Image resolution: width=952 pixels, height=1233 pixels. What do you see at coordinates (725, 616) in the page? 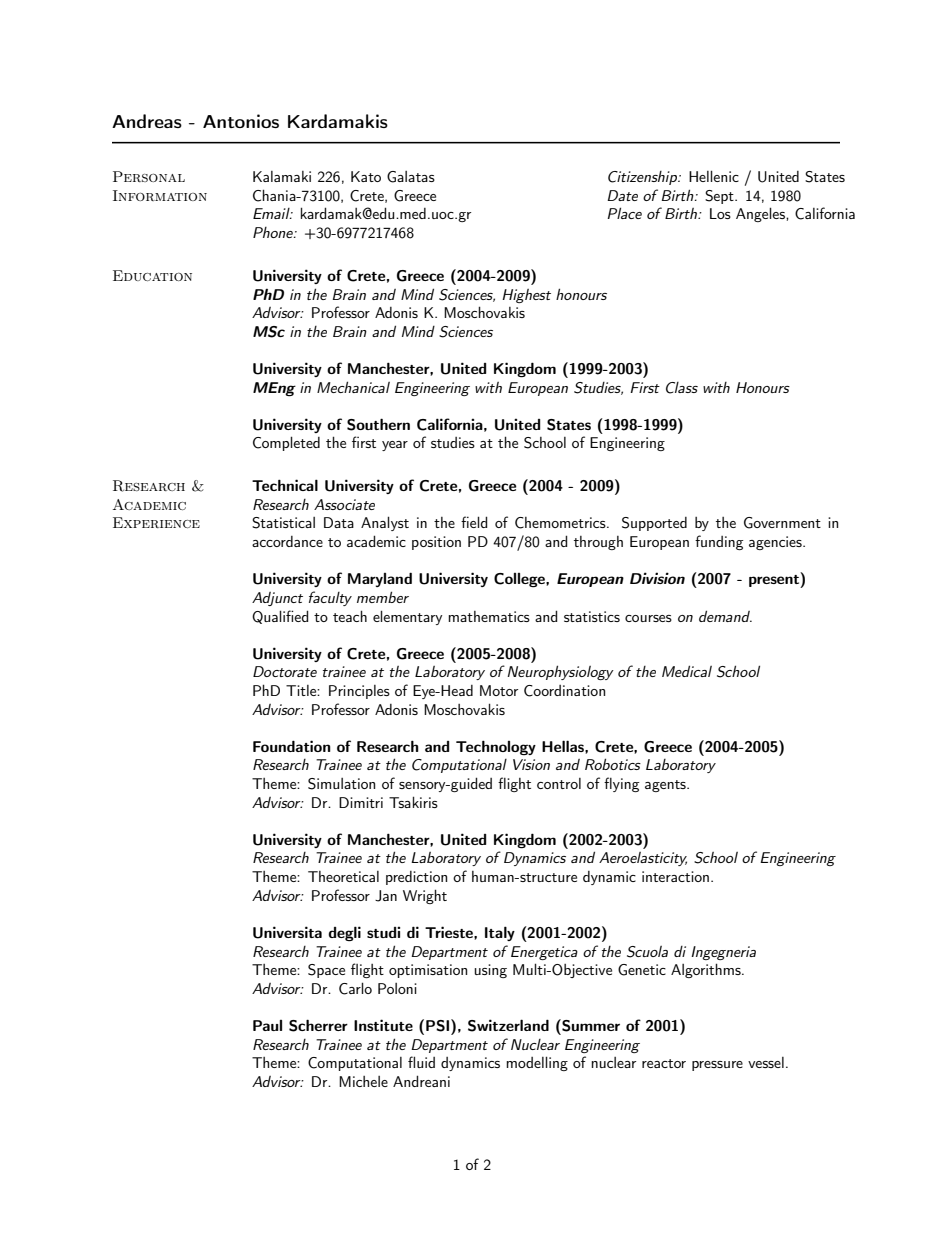
I see `demand` at bounding box center [725, 616].
